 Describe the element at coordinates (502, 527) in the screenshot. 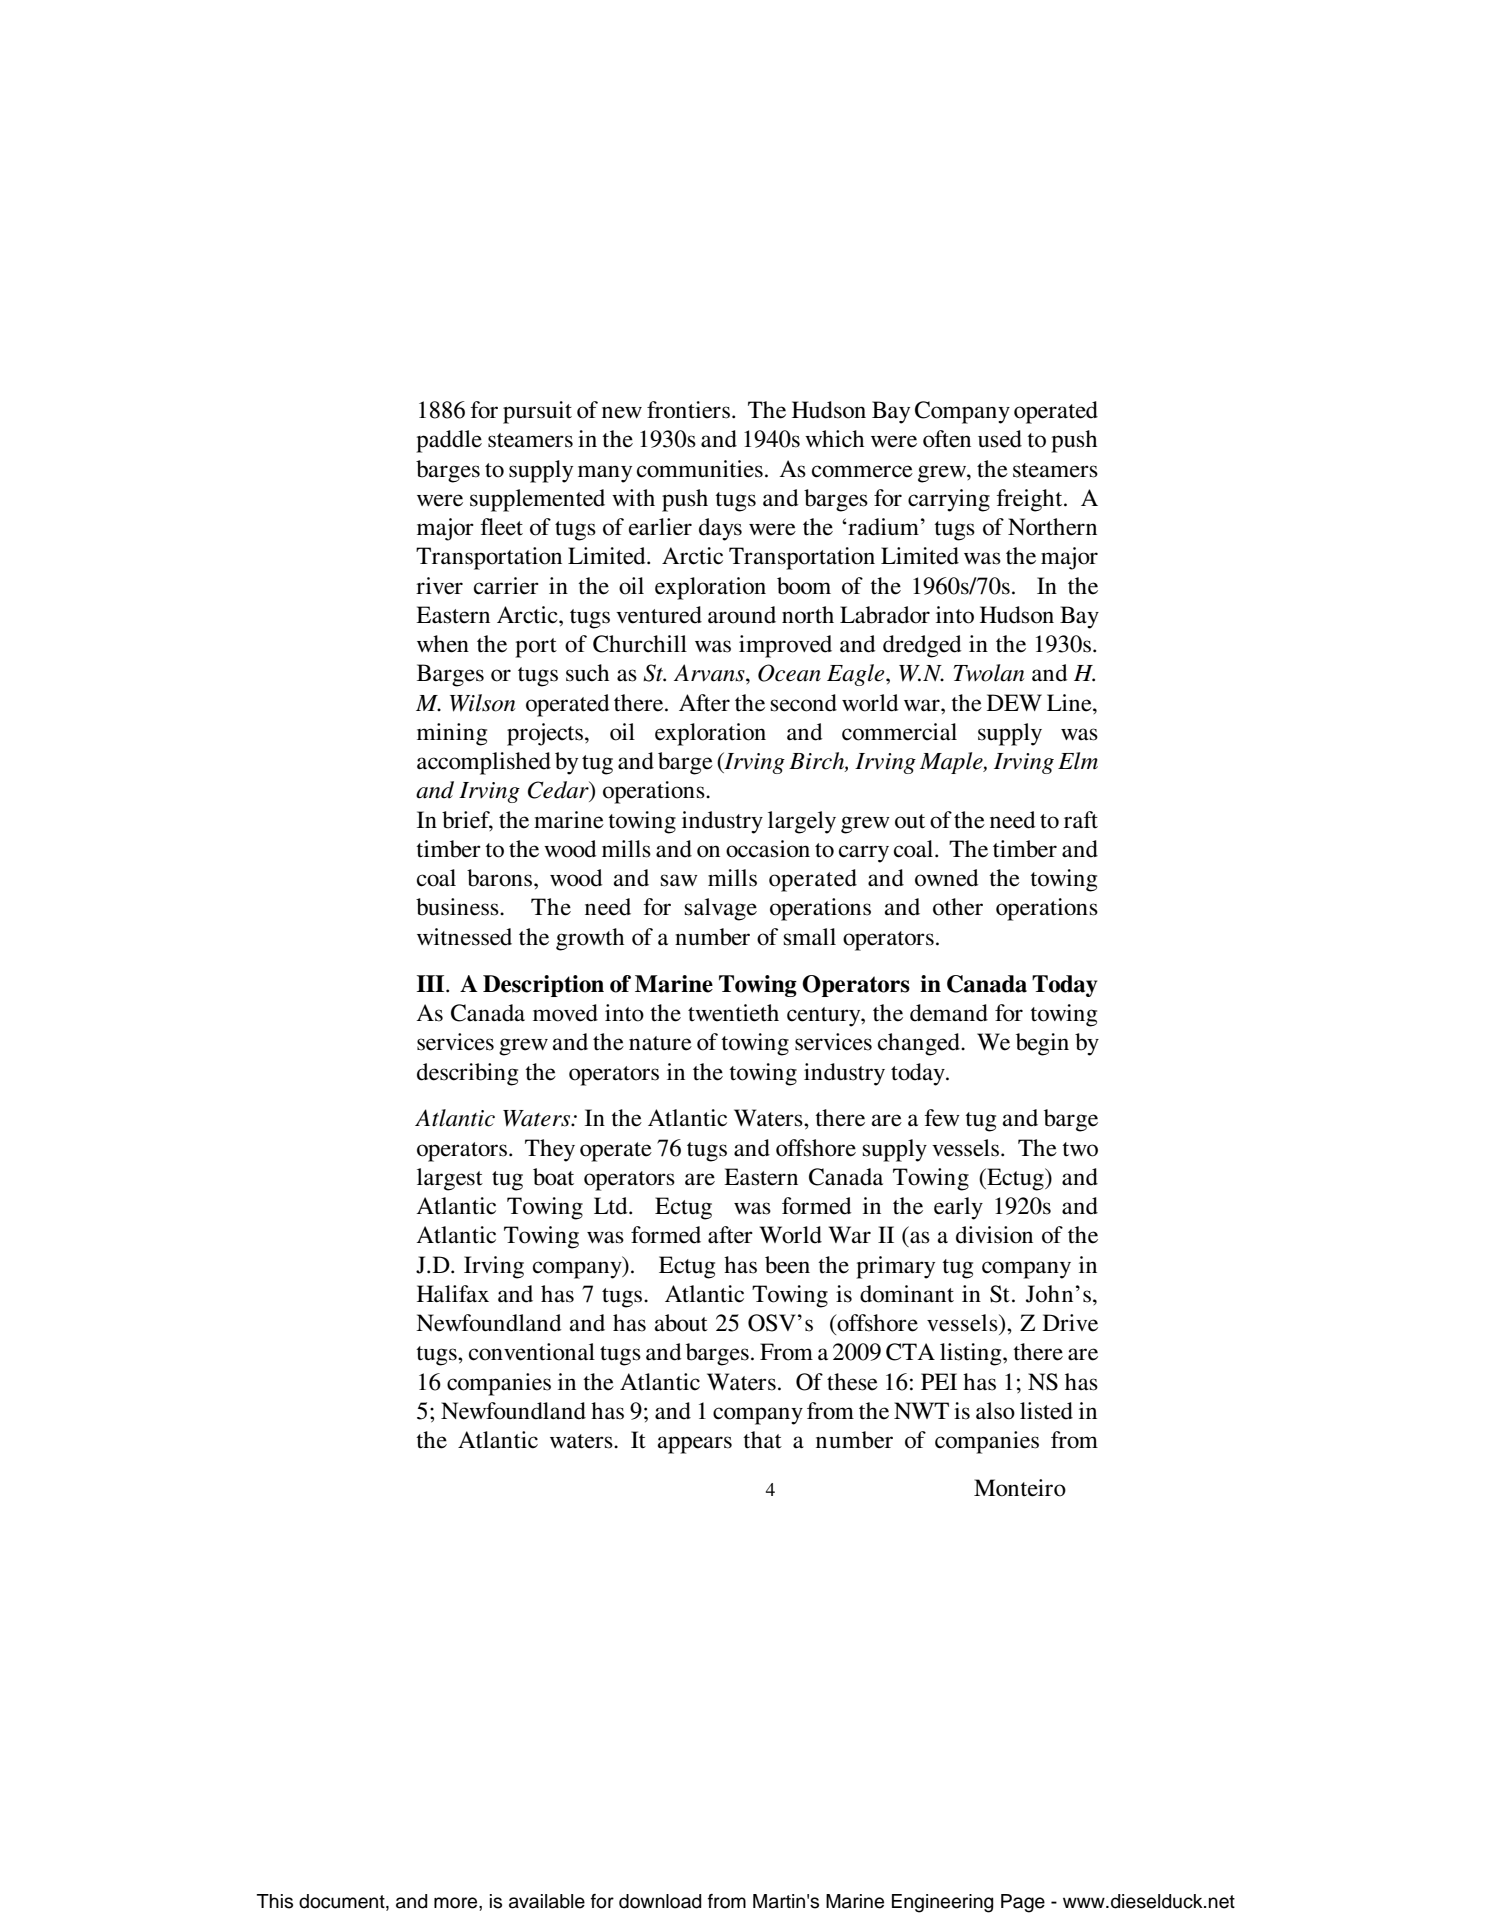

I see `fleet` at that location.
